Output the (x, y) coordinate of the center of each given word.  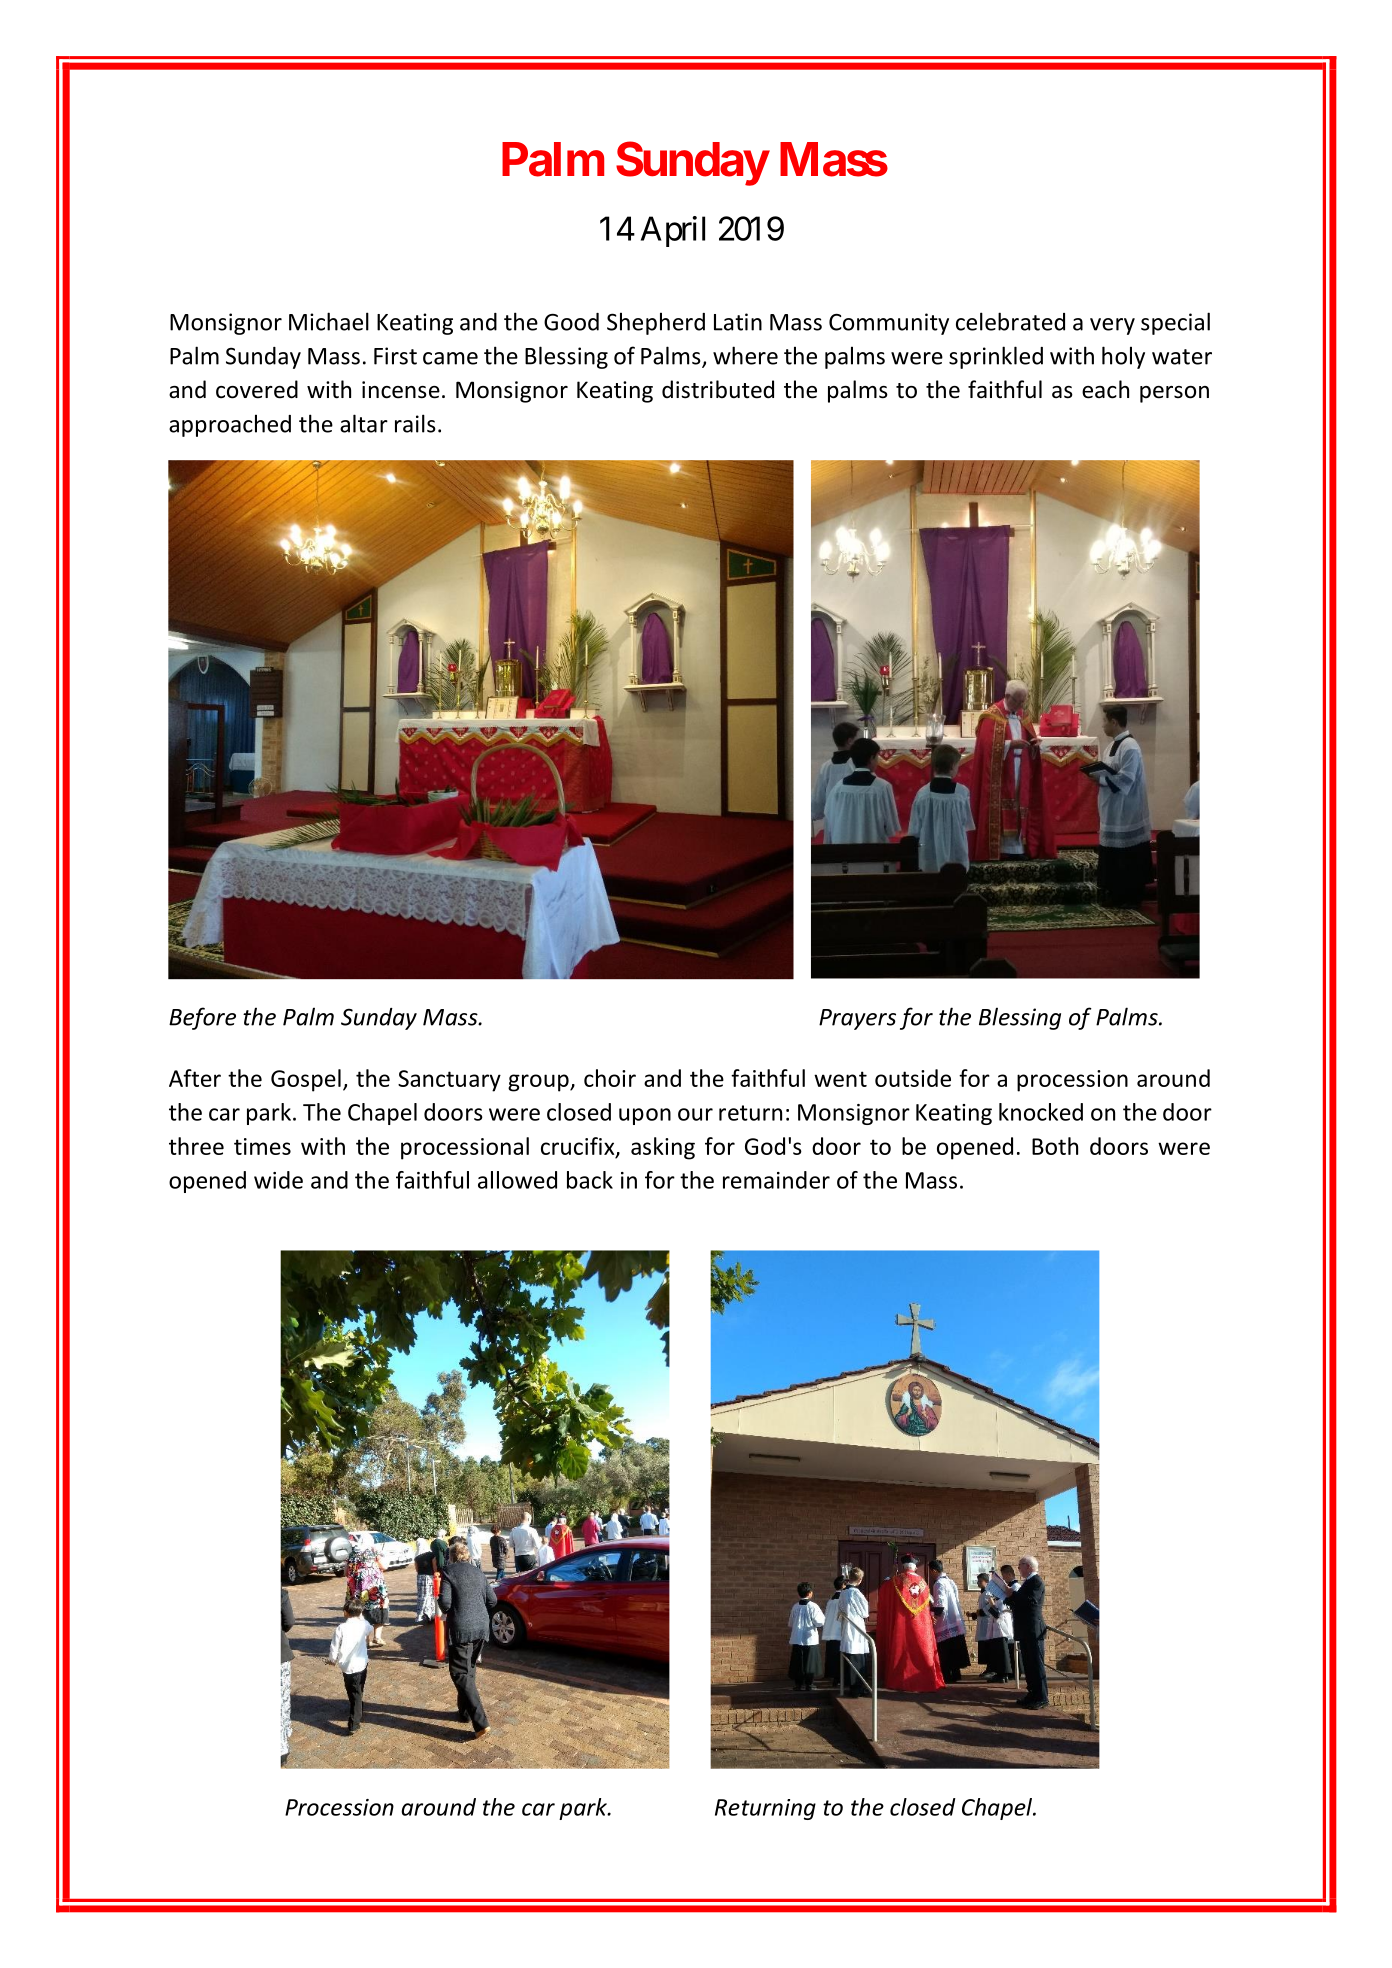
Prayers (857, 1019)
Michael (329, 321)
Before (202, 1018)
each (1105, 389)
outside (913, 1078)
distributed (718, 389)
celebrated (1010, 321)
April (673, 231)
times (262, 1146)
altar (364, 423)
